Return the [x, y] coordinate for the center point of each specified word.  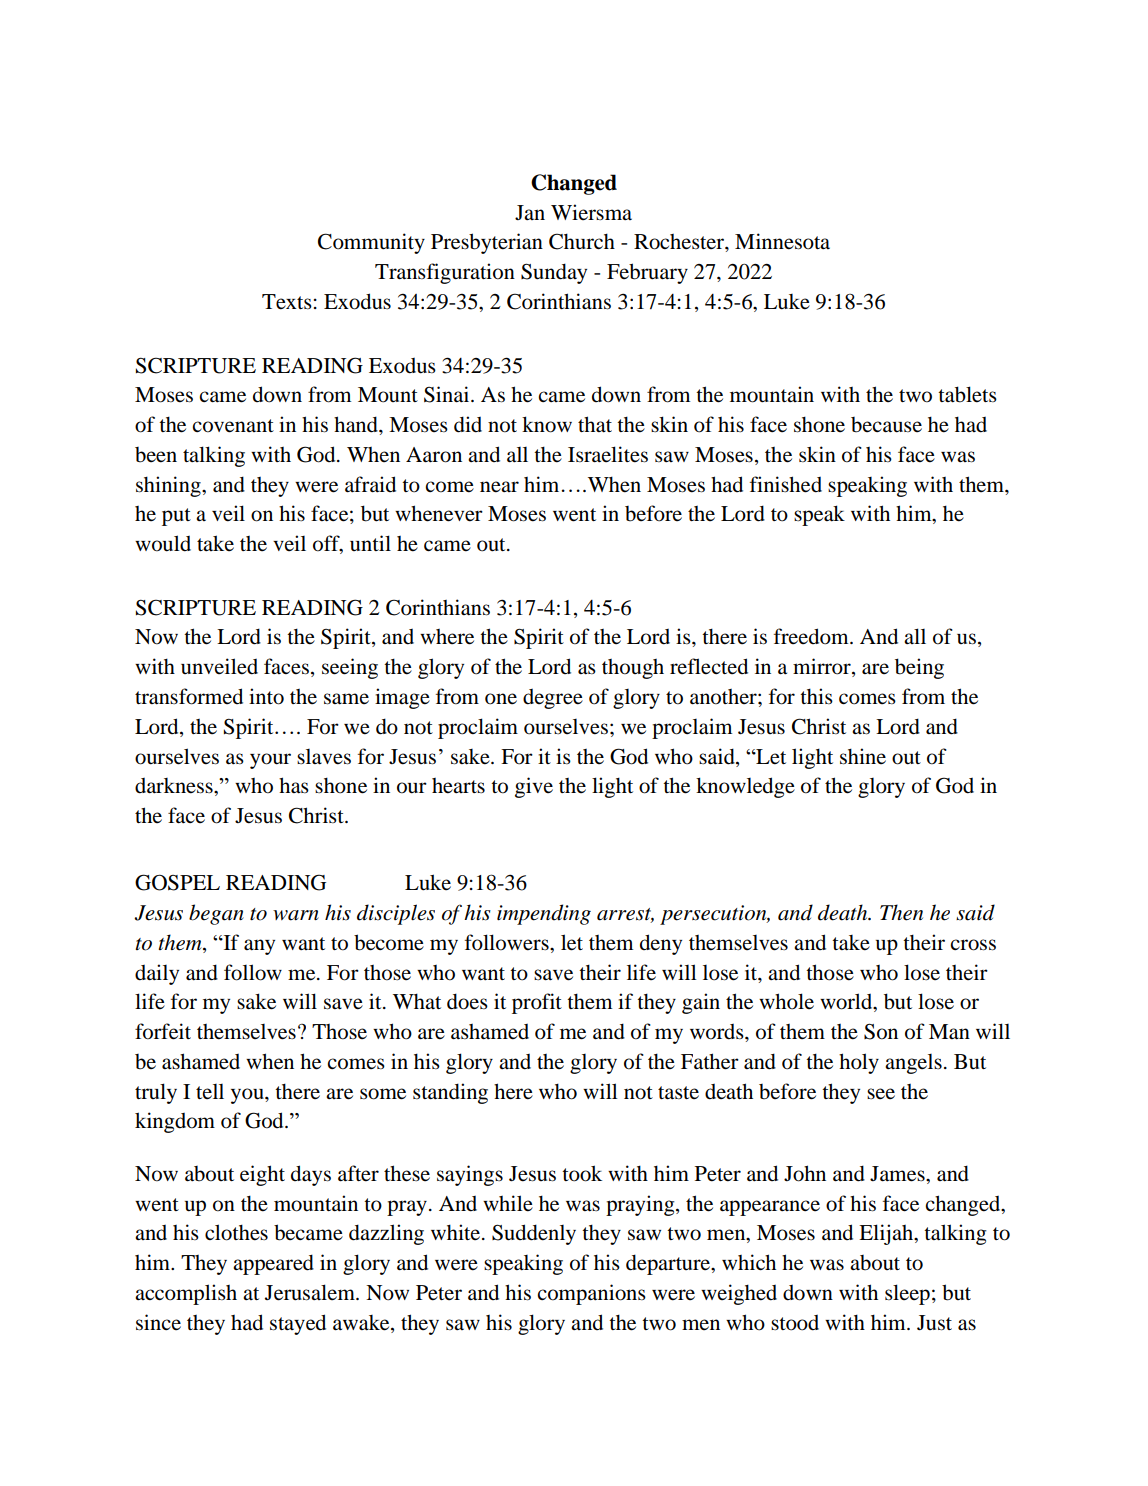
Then [901, 912]
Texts [287, 302]
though [633, 669]
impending [544, 914]
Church [582, 241]
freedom [812, 636]
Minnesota [782, 241]
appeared [273, 1264]
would [163, 543]
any [259, 947]
